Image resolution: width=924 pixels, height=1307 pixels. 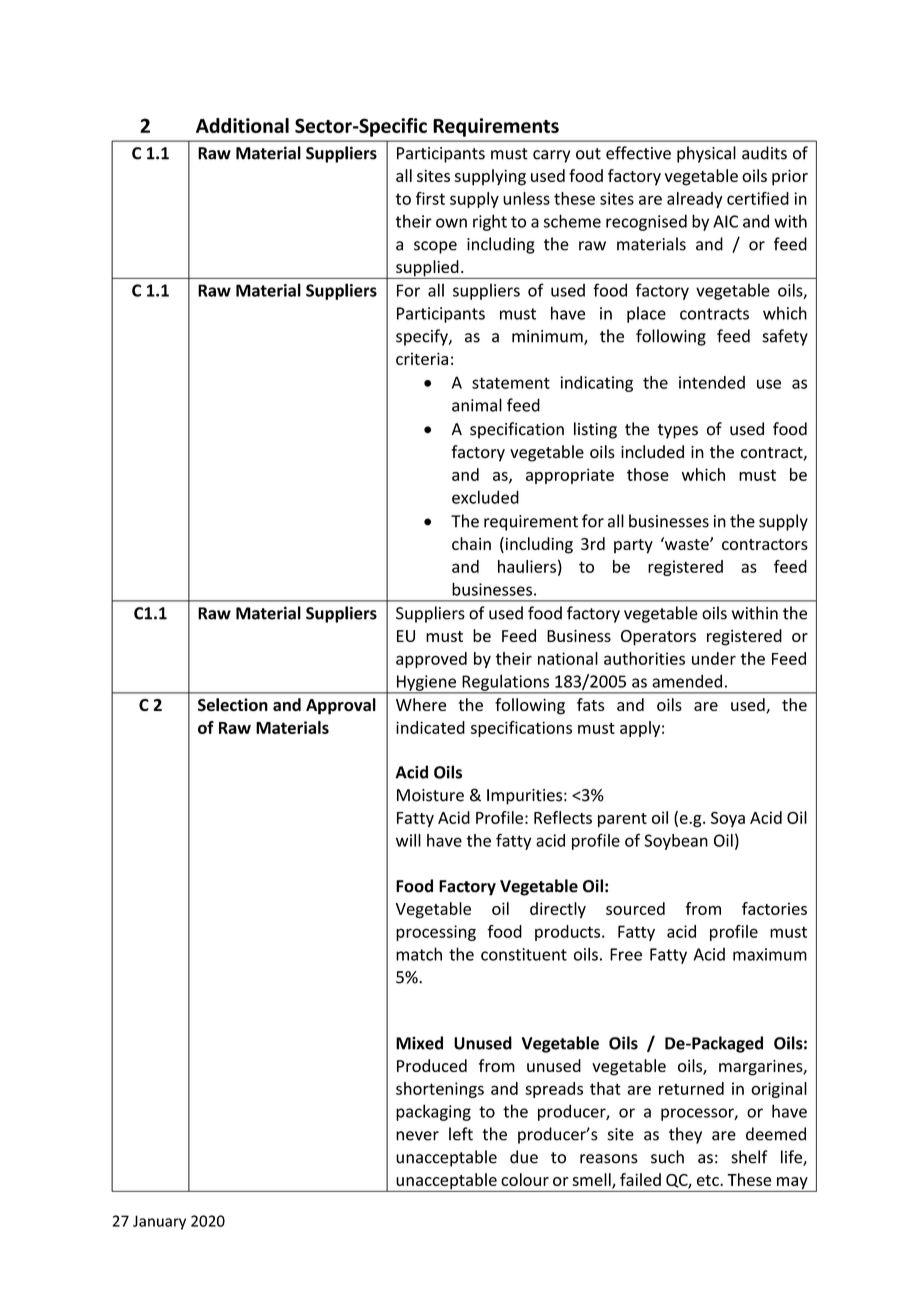 I want to click on processing, so click(x=436, y=933).
